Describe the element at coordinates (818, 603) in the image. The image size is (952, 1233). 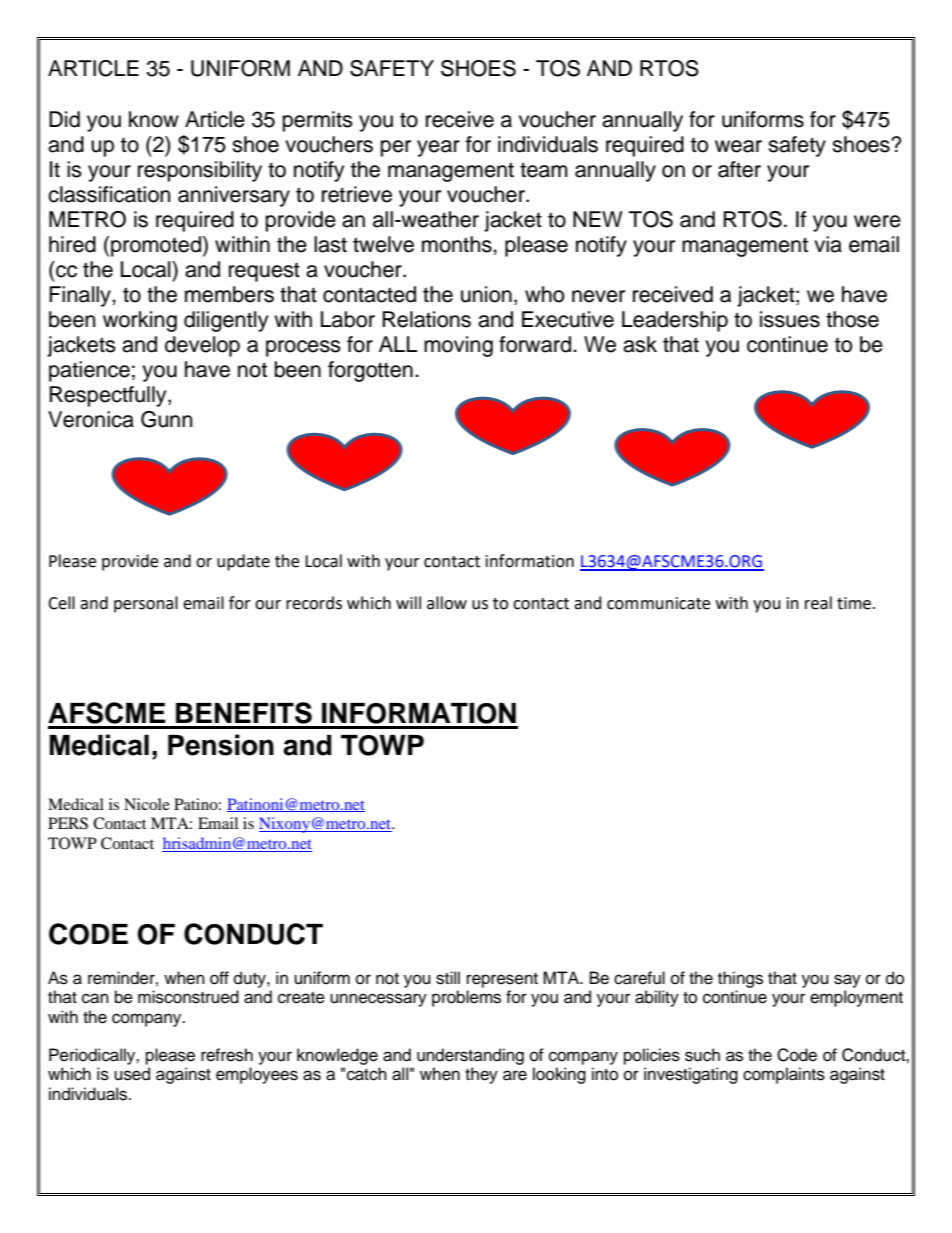
I see `real` at that location.
